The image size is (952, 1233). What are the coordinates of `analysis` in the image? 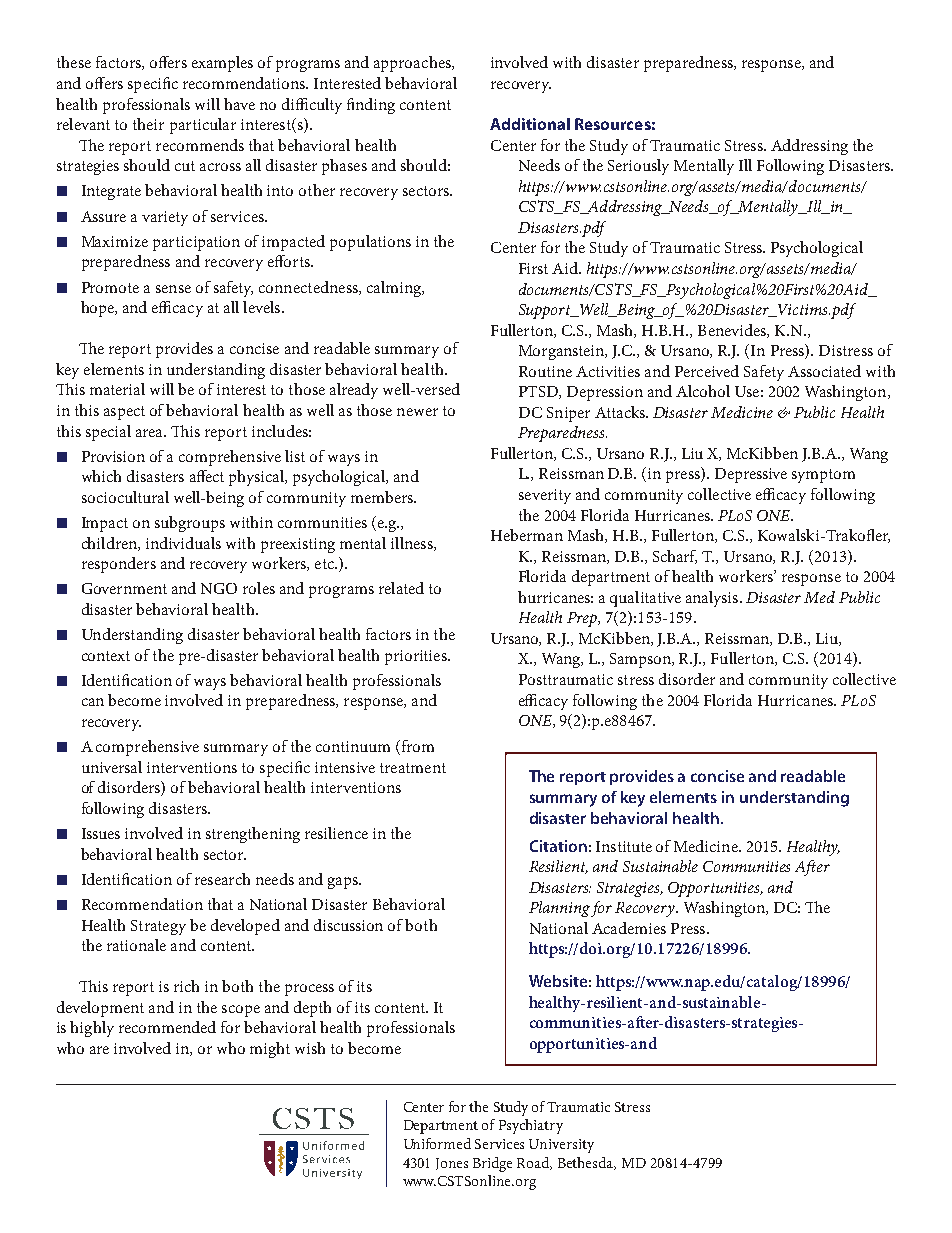 It's located at (713, 599).
